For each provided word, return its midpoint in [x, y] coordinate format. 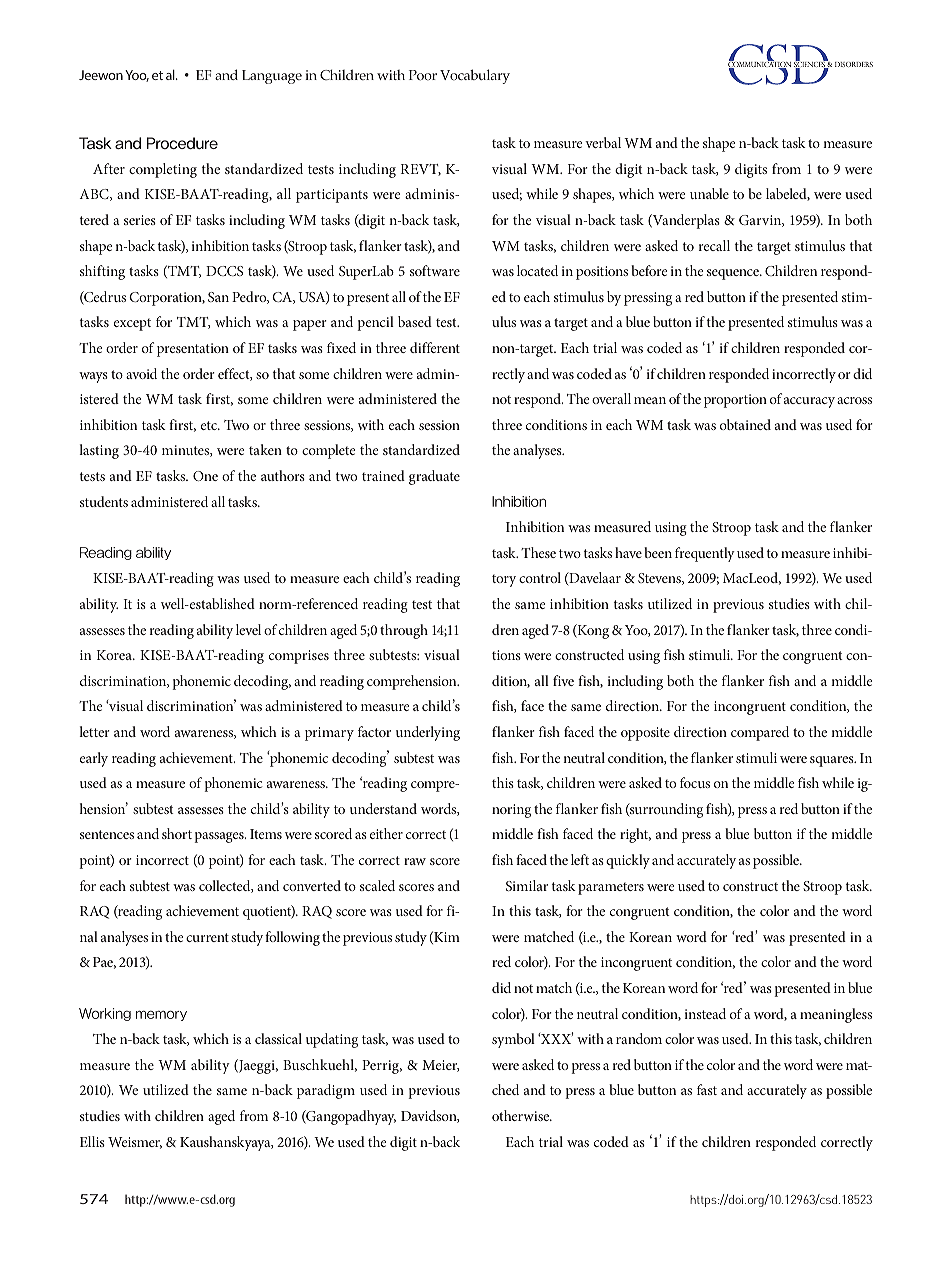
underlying [428, 733]
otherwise [522, 1115]
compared [760, 733]
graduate [434, 477]
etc [210, 425]
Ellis [92, 1141]
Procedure [182, 143]
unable [709, 193]
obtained [745, 424]
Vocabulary [475, 76]
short [177, 833]
